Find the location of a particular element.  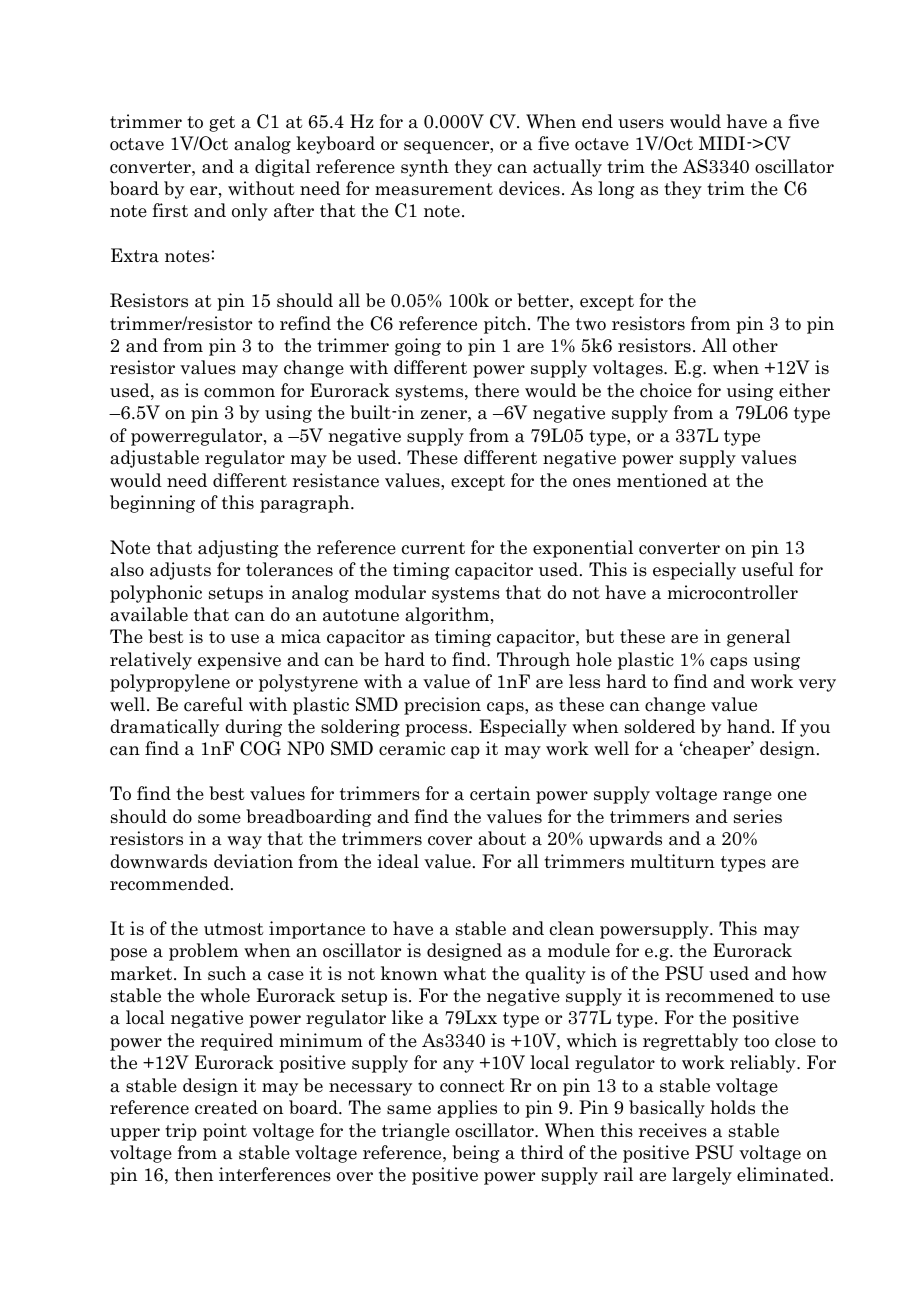

there is located at coordinates (497, 390).
